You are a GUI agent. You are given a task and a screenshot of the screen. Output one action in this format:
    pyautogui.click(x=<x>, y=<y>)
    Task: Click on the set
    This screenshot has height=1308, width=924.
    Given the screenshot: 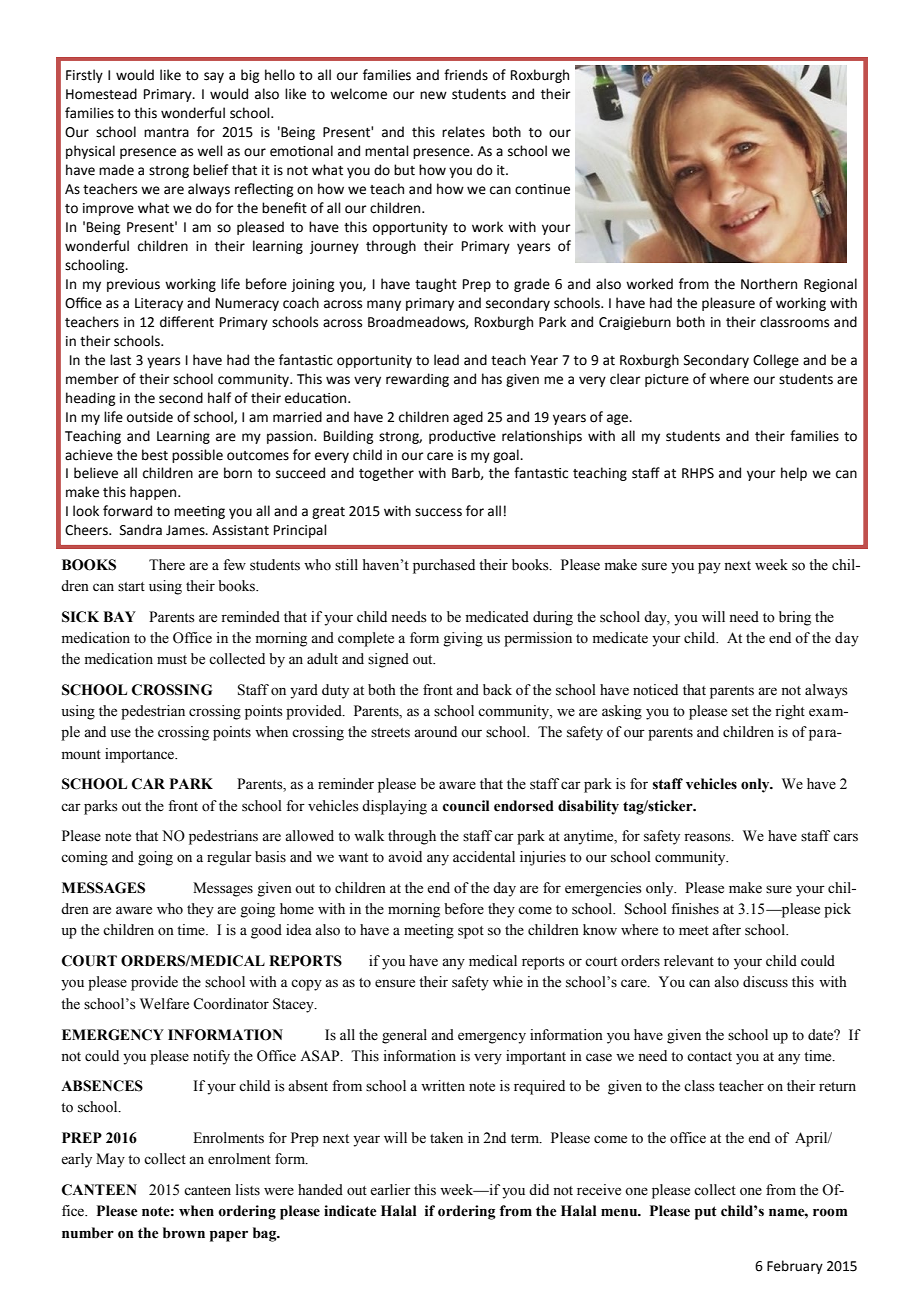 What is the action you would take?
    pyautogui.click(x=740, y=712)
